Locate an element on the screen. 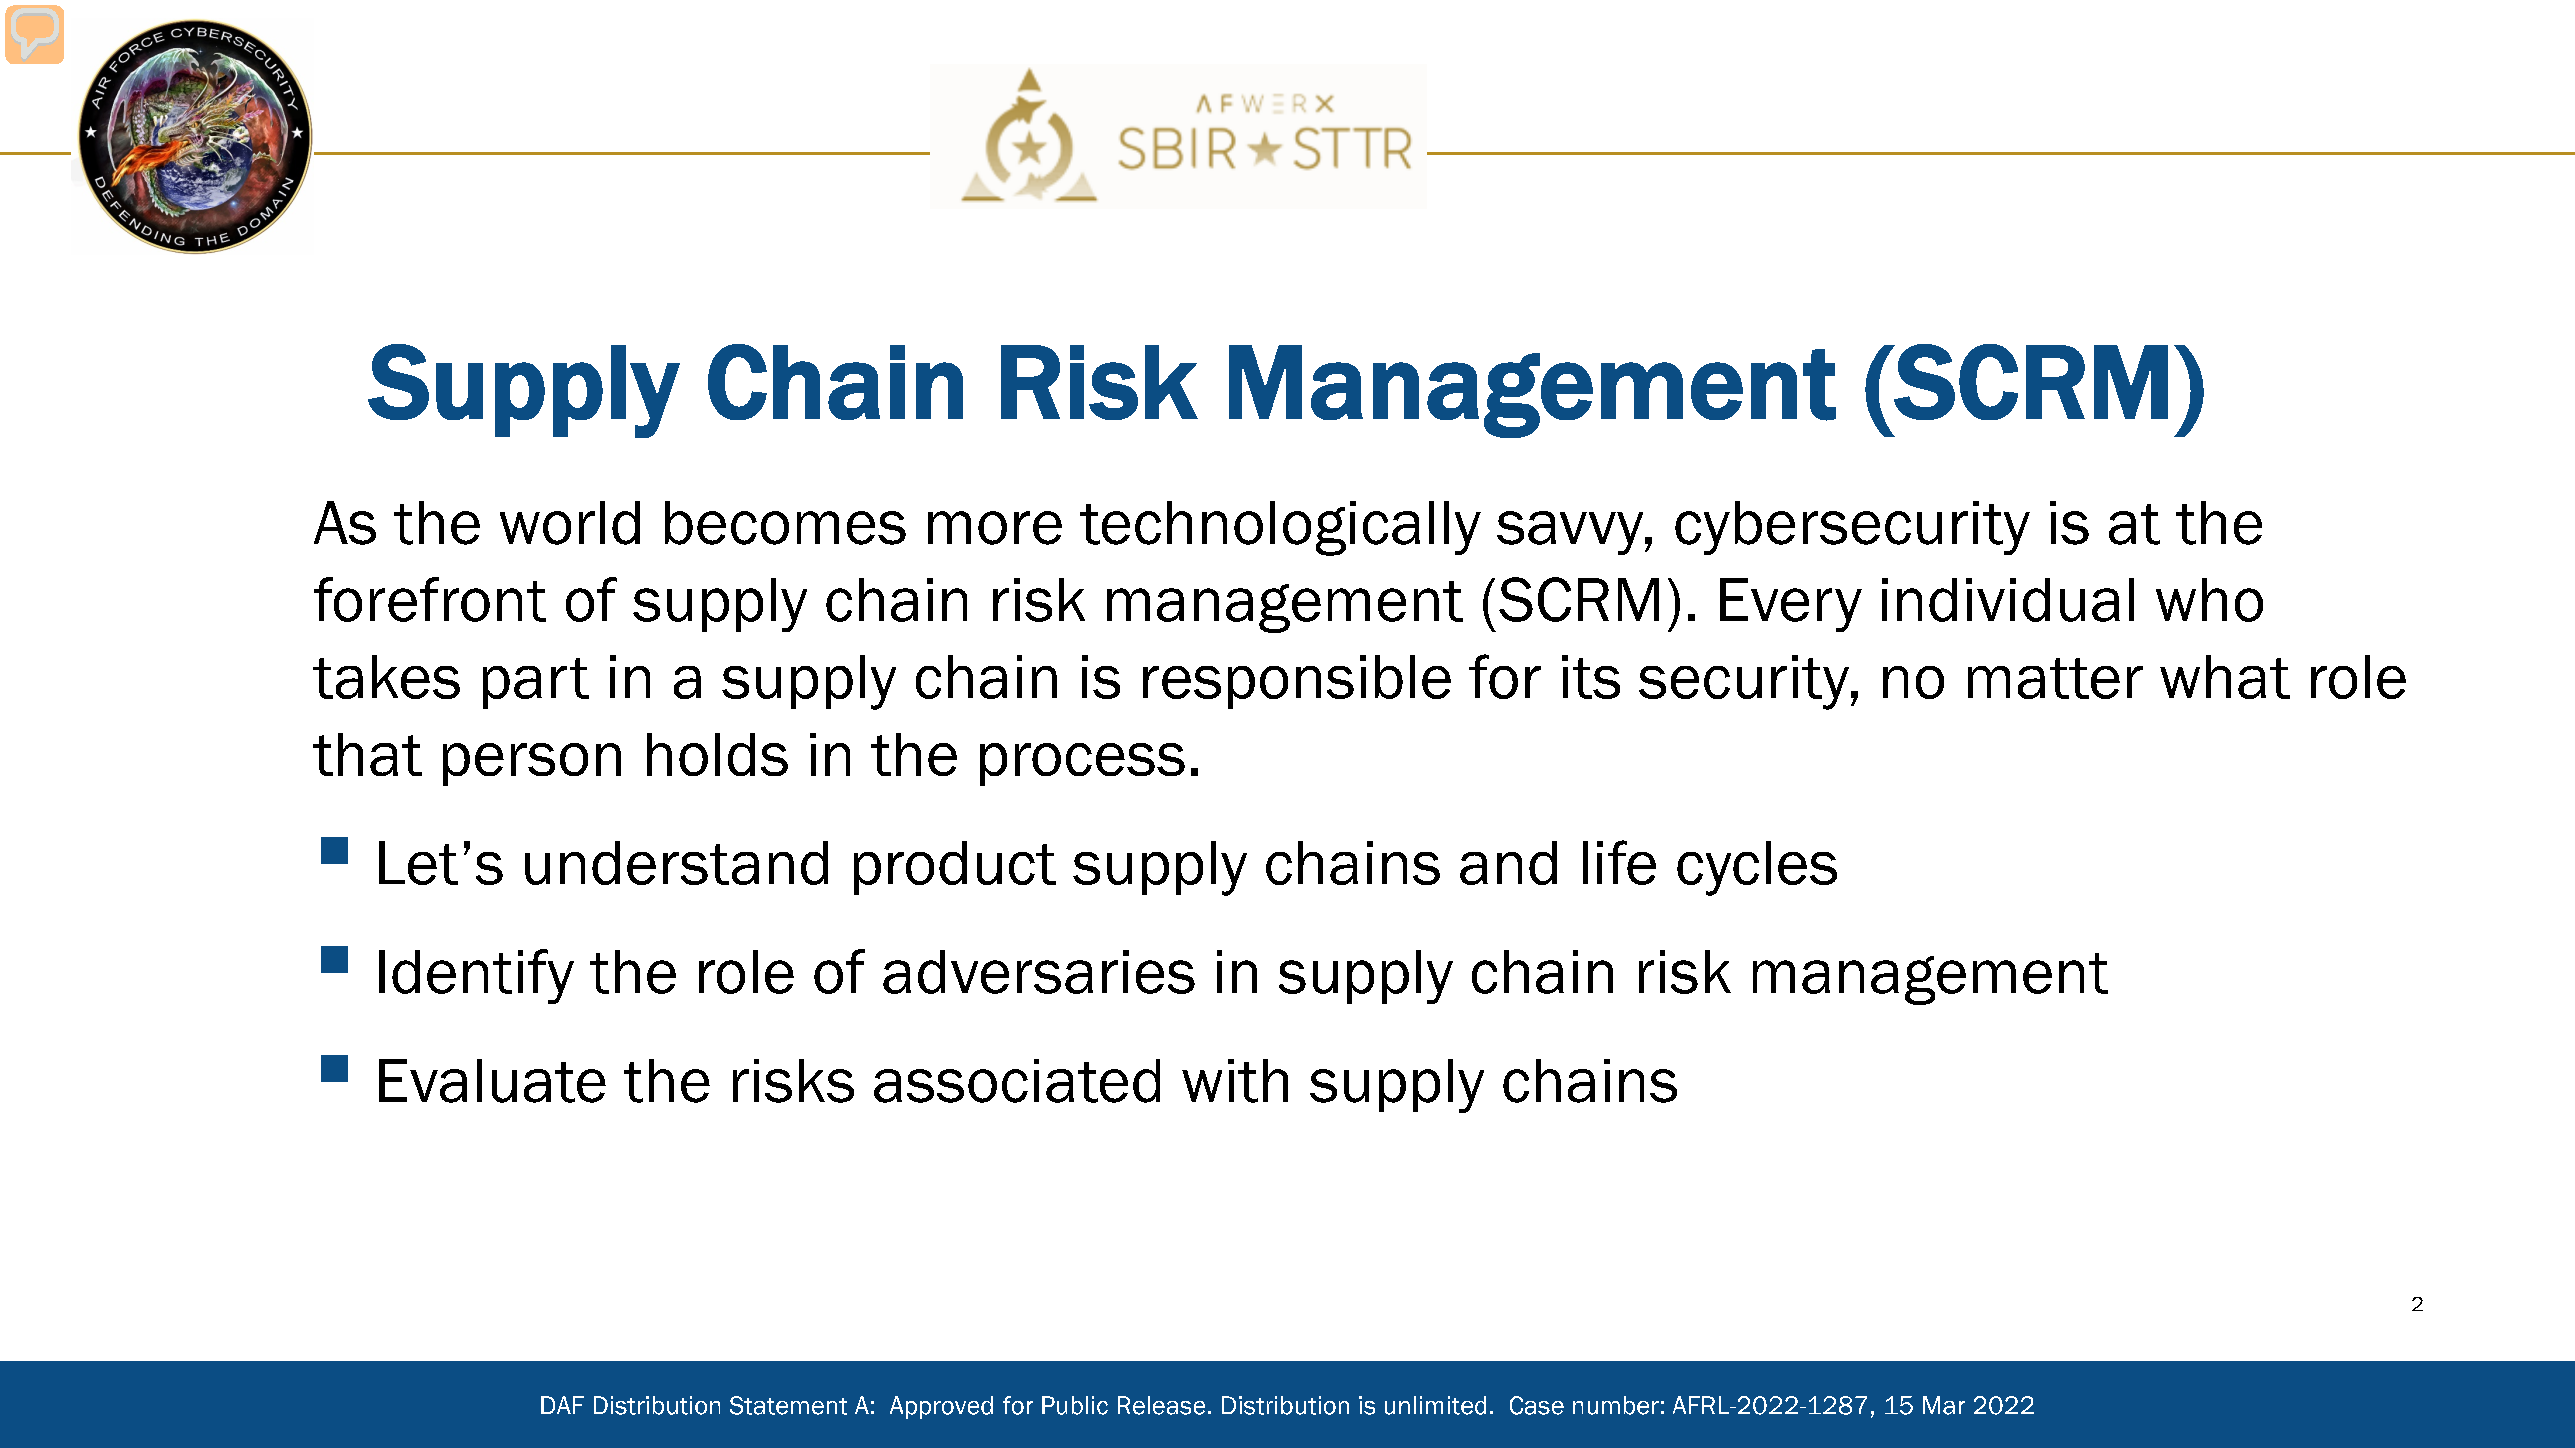 Image resolution: width=2575 pixels, height=1448 pixels. adversaries is located at coordinates (1039, 972).
